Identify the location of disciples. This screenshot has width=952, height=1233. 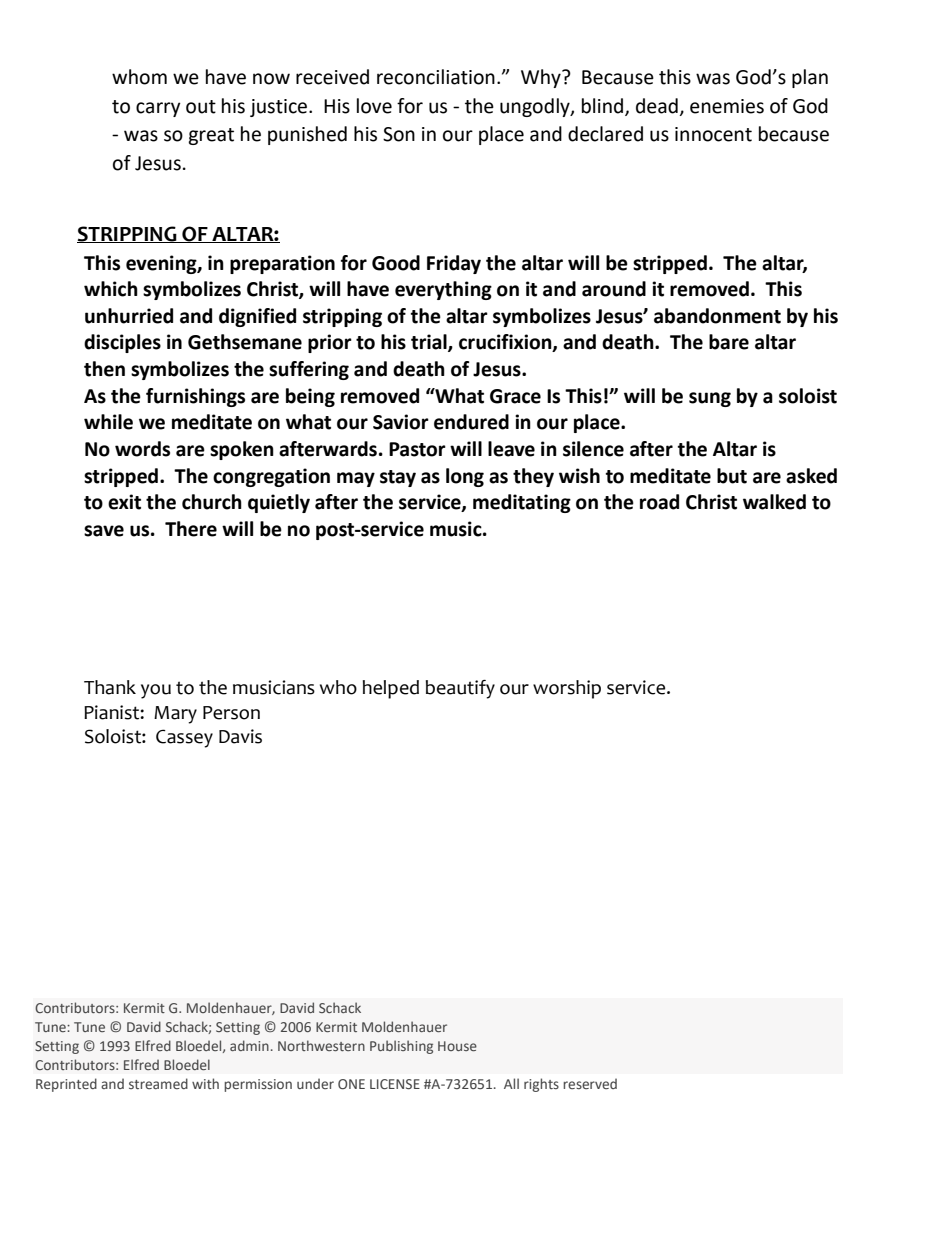
(122, 343).
